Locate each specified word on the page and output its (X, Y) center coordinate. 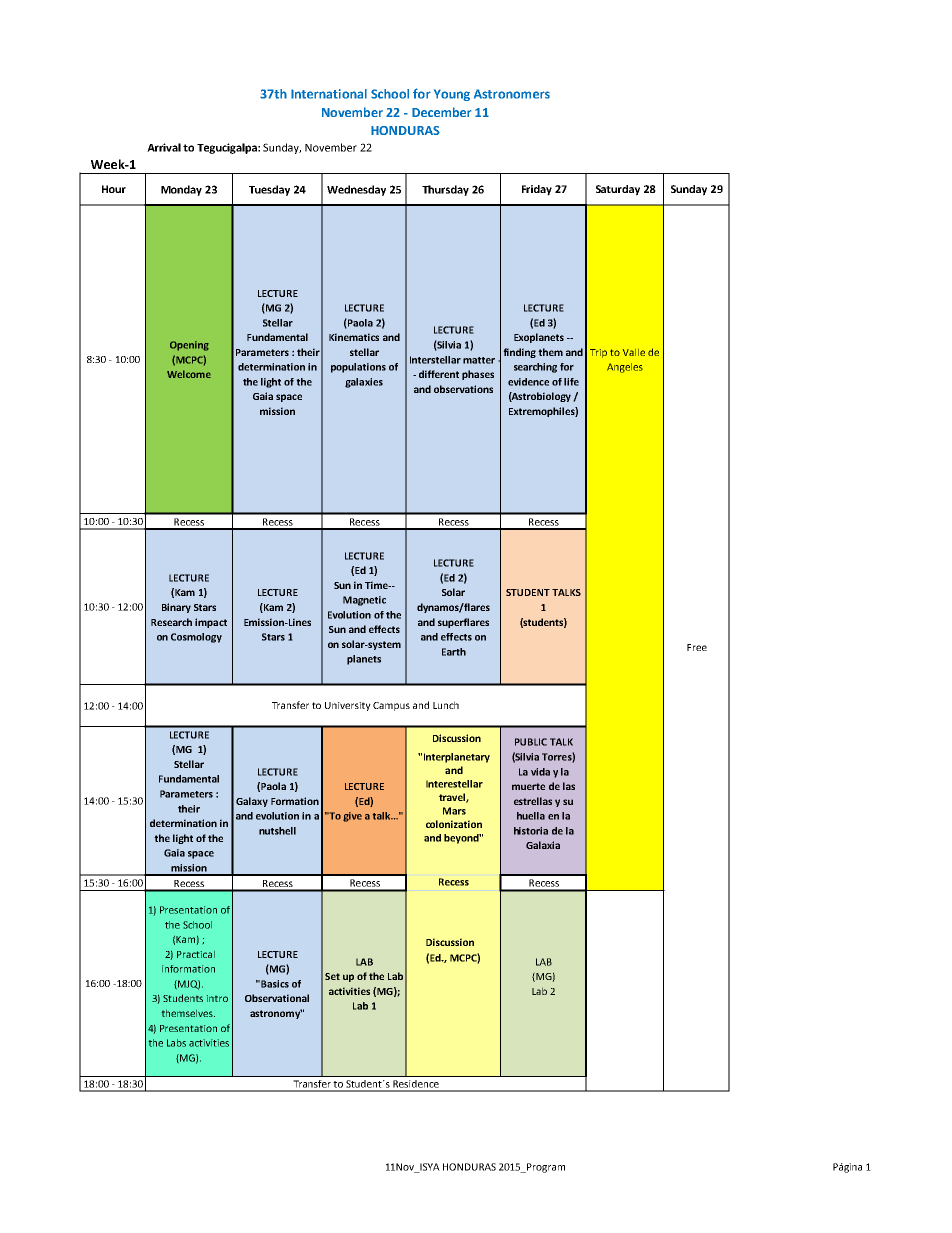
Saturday (618, 190)
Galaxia (543, 845)
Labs (176, 1043)
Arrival (164, 147)
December (441, 112)
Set (332, 976)
